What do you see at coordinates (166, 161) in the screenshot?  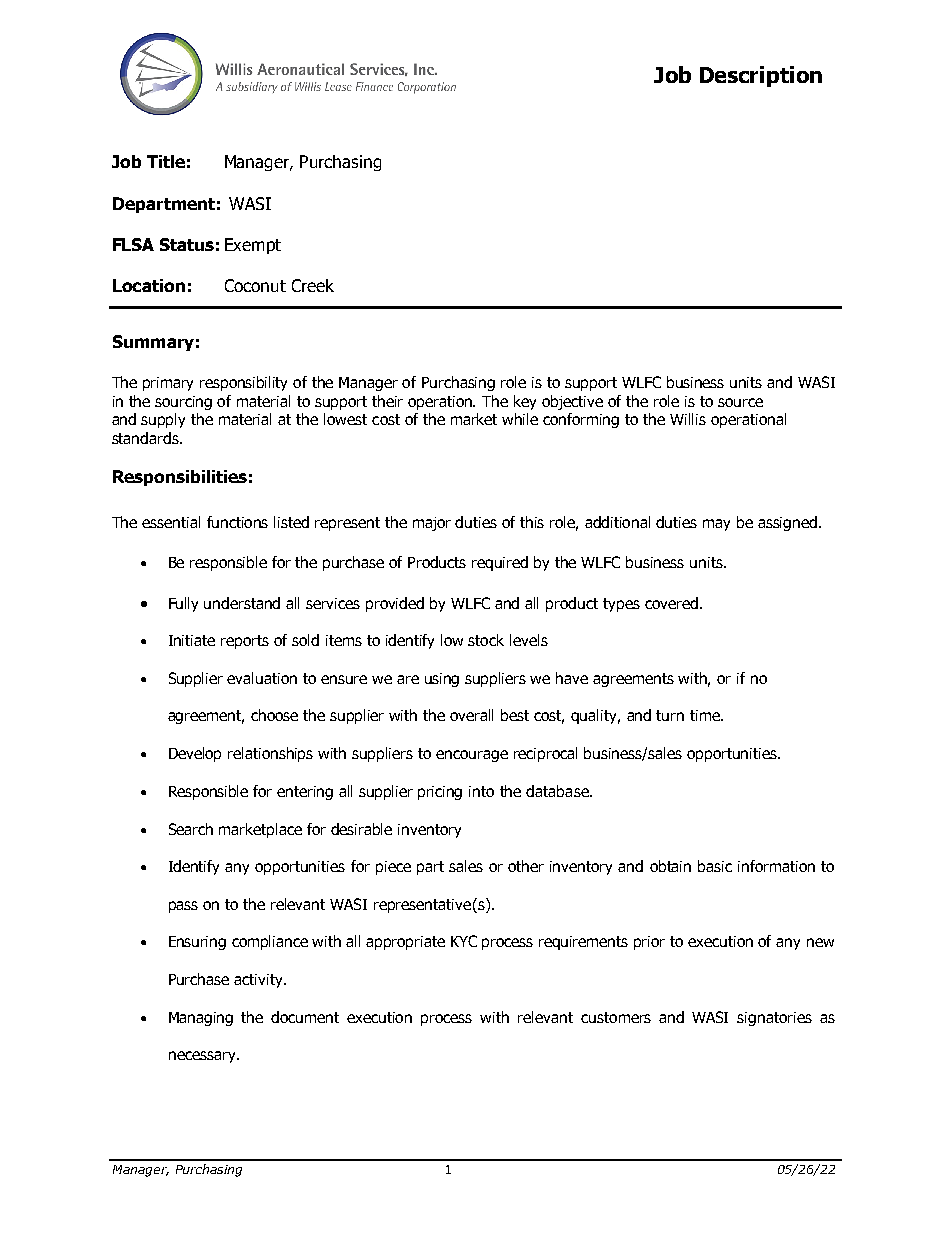 I see `Title` at bounding box center [166, 161].
